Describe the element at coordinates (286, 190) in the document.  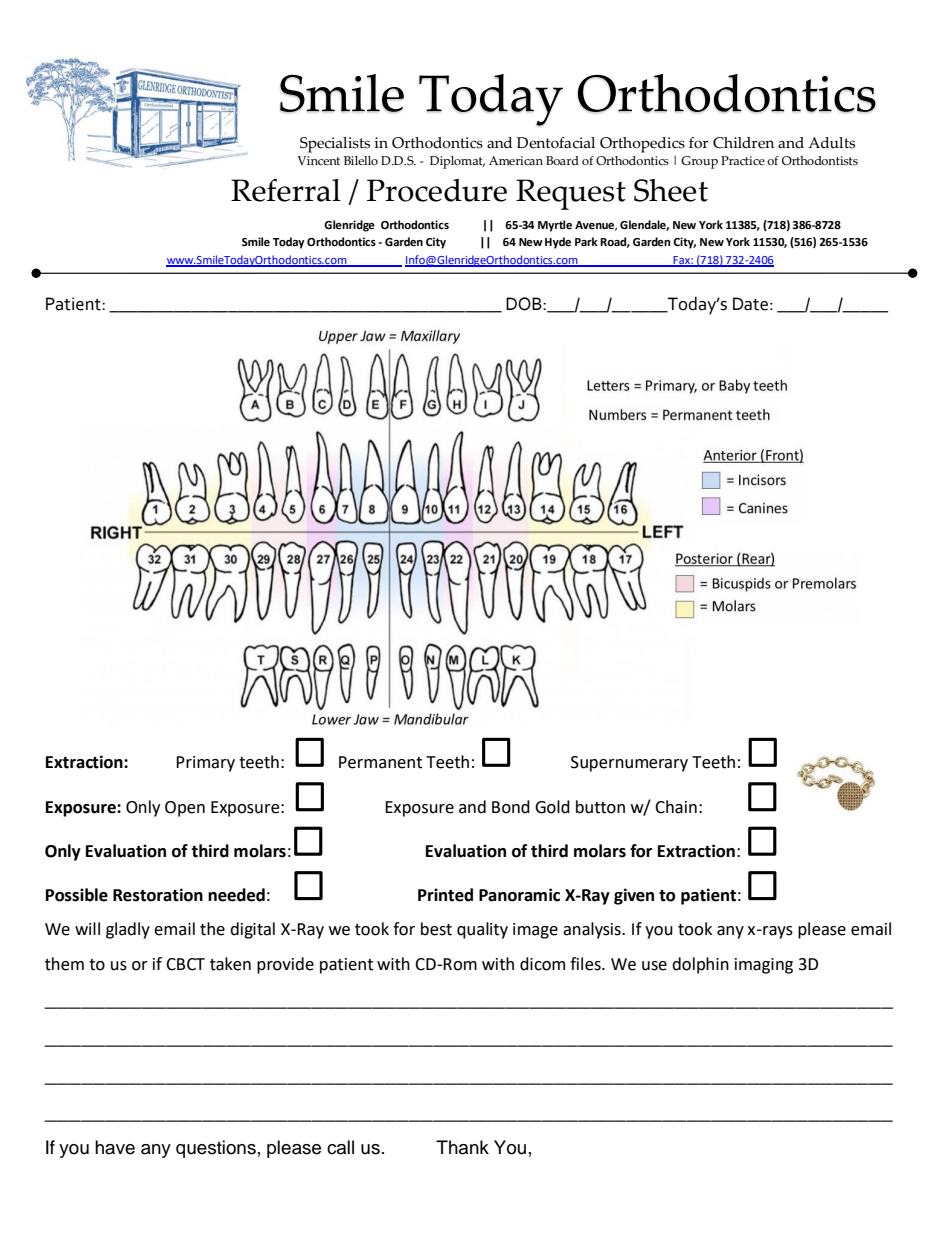
I see `Referral` at that location.
